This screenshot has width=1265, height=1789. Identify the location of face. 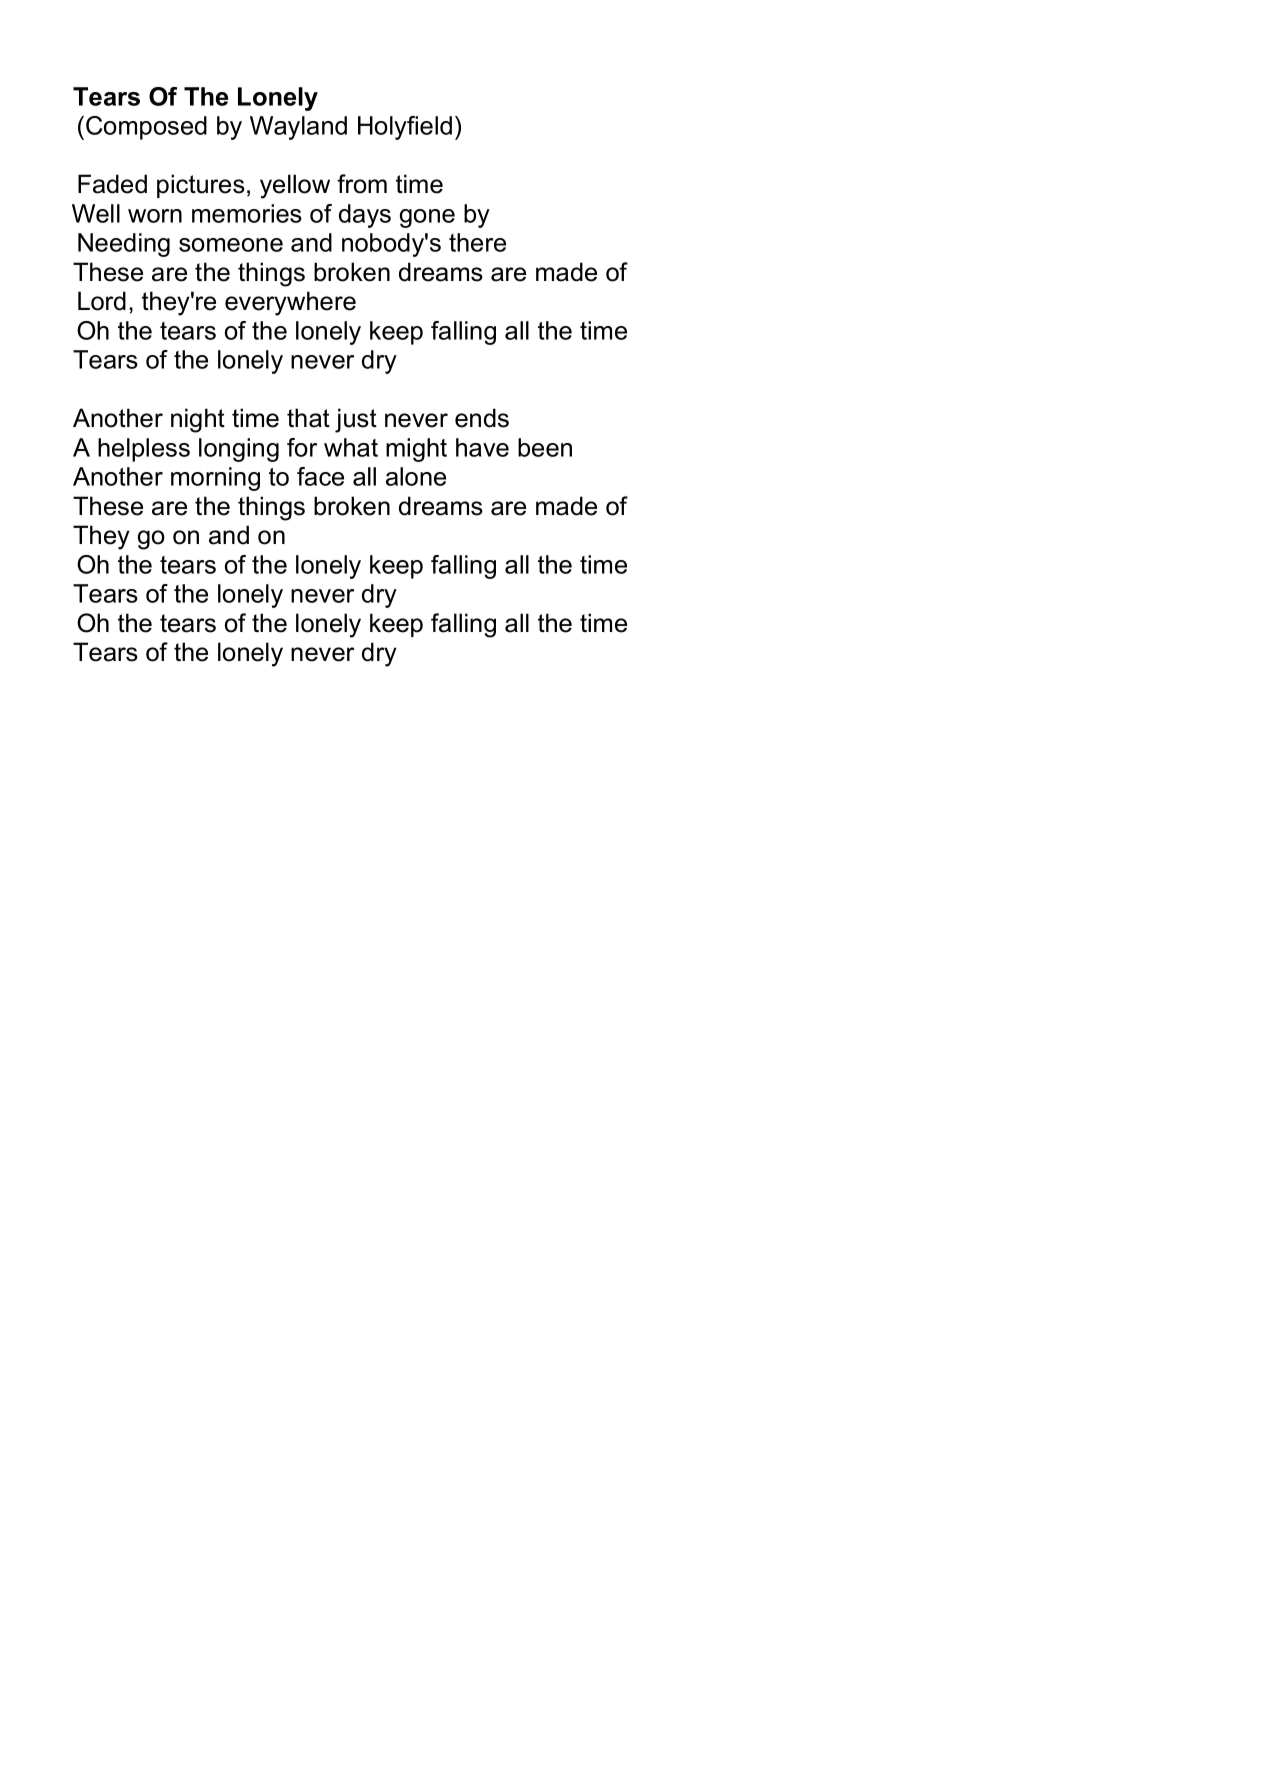
(320, 476).
